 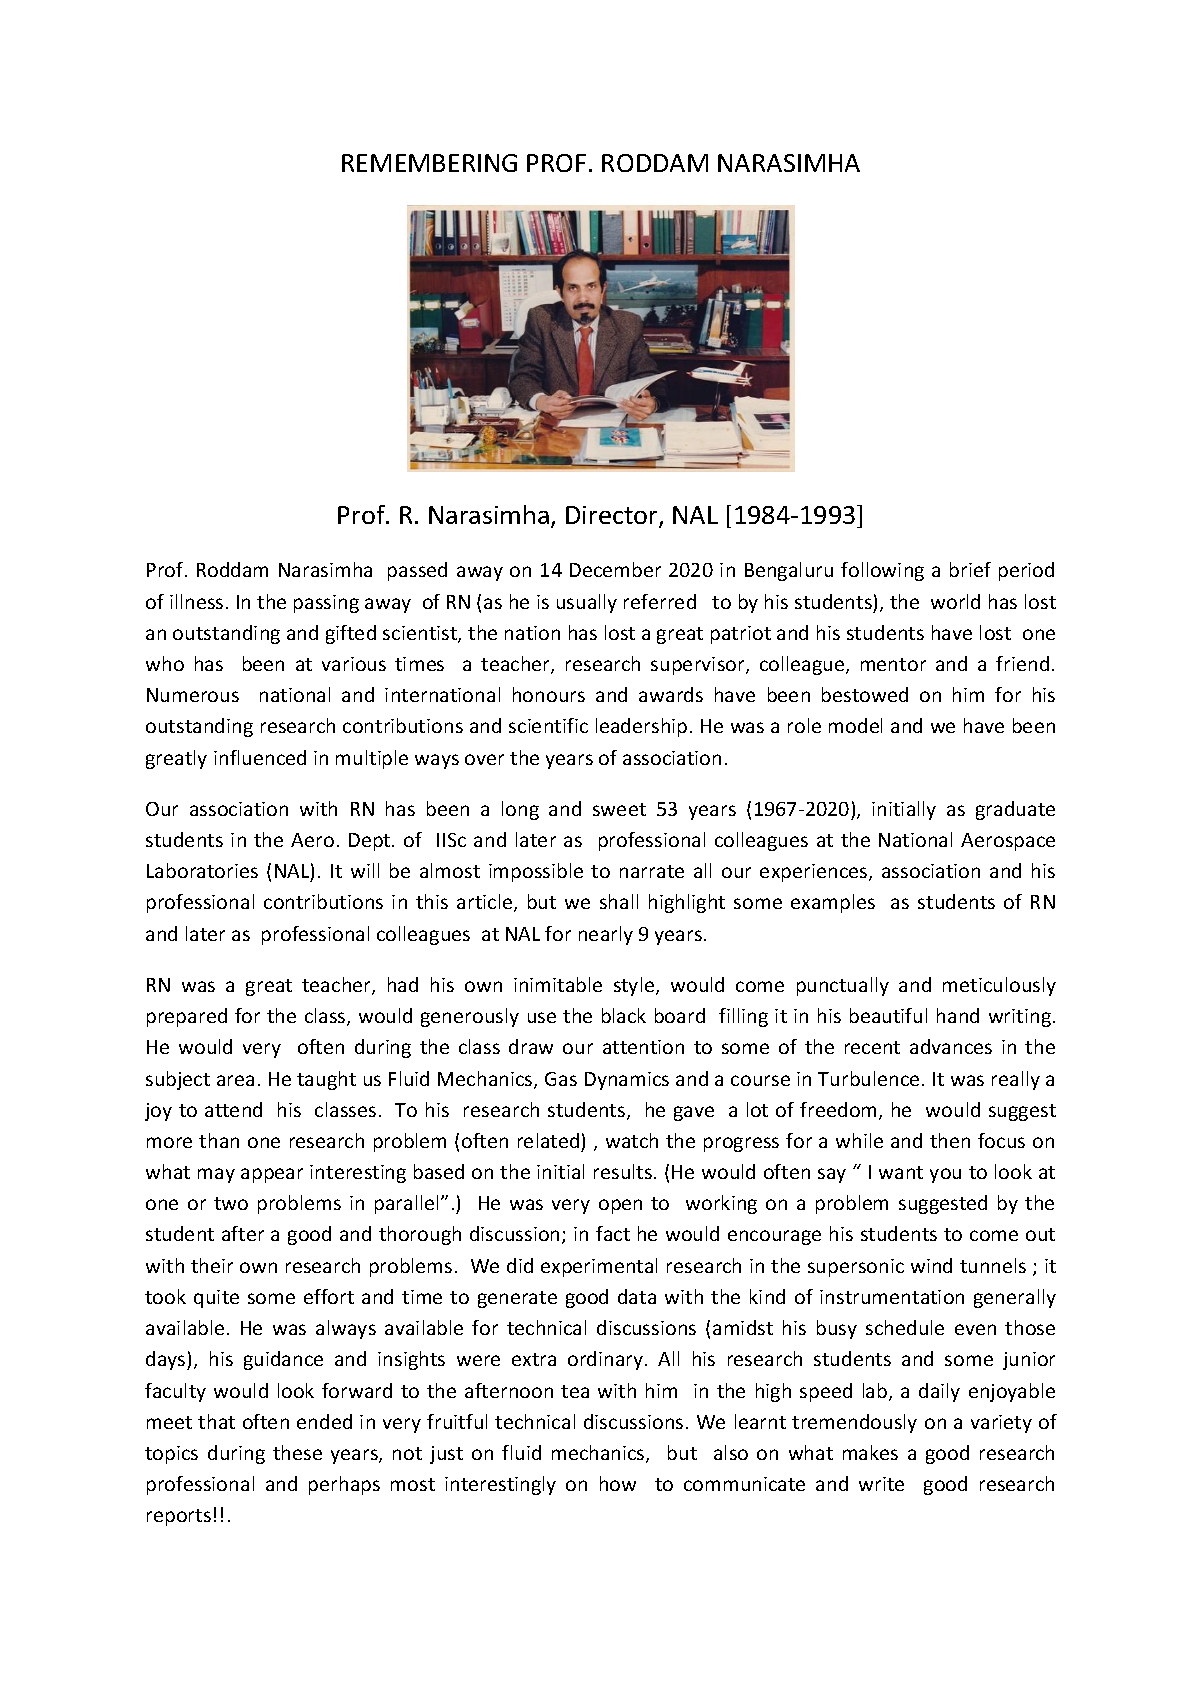 I want to click on December, so click(x=615, y=569).
